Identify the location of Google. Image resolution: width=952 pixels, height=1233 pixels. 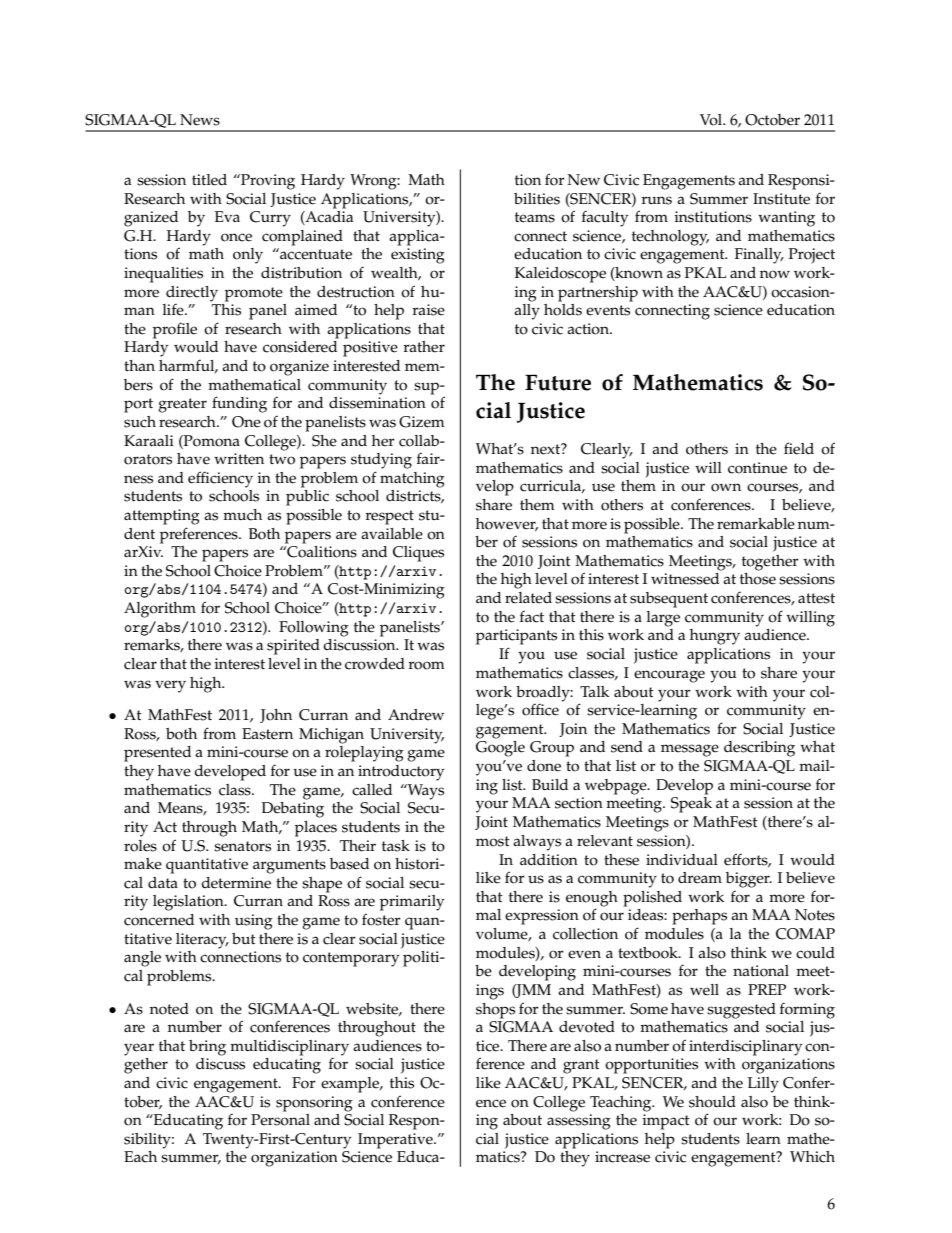
(500, 749).
